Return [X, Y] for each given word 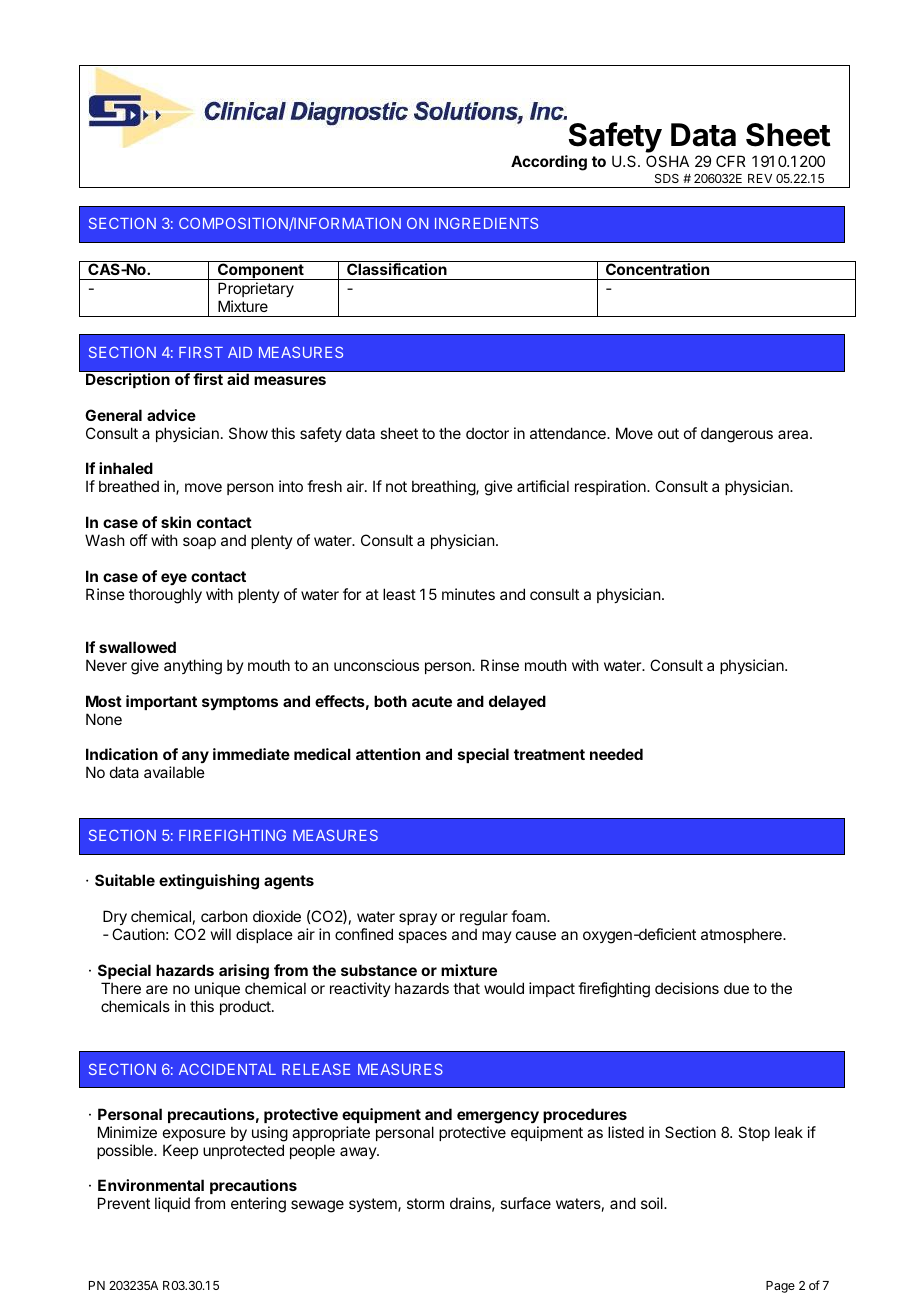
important [161, 702]
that [466, 988]
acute [432, 701]
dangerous [737, 435]
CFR [731, 161]
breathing [444, 488]
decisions [687, 988]
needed [616, 754]
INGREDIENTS [486, 223]
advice [171, 415]
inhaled [126, 468]
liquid [172, 1204]
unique [217, 989]
